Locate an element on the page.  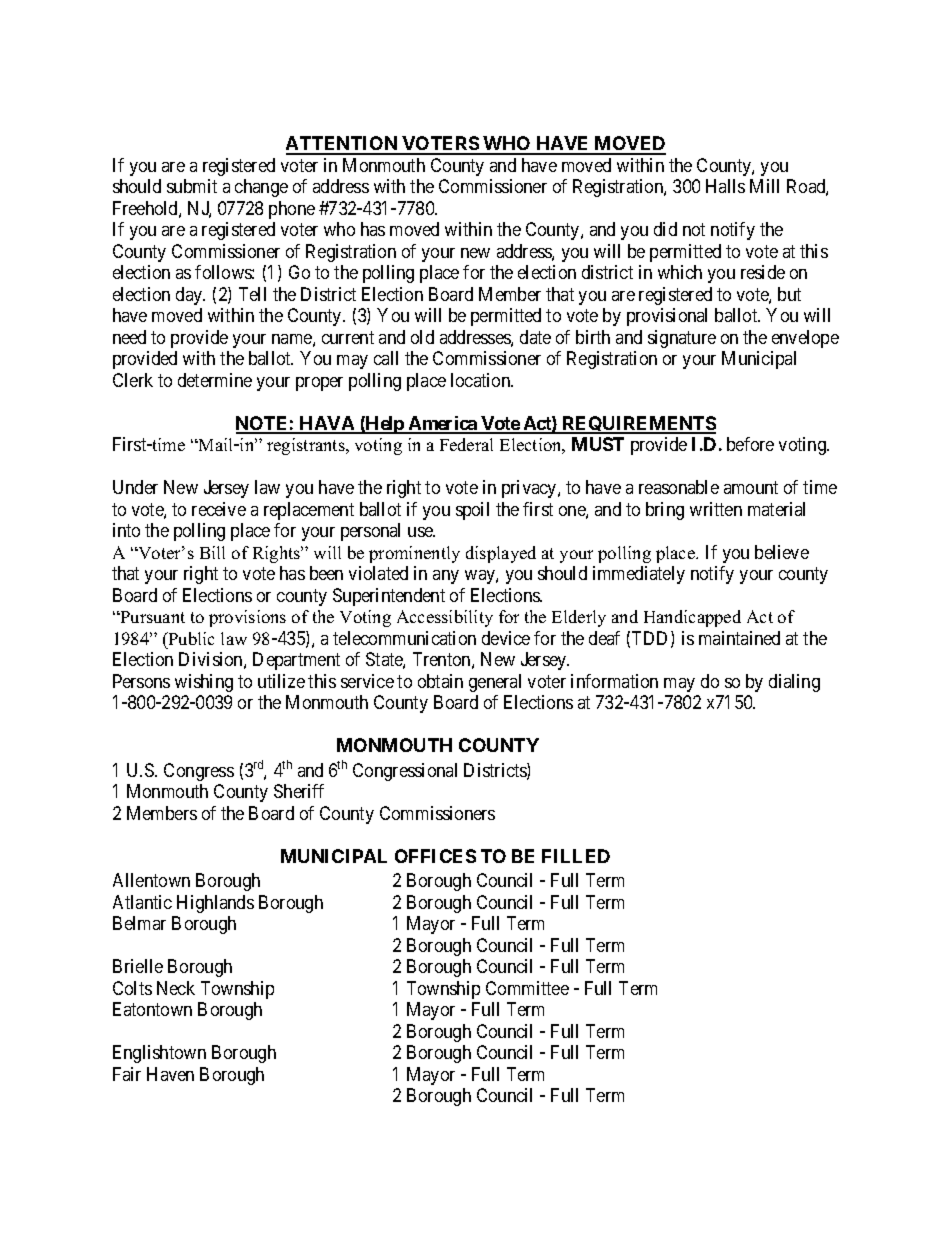
provisions is located at coordinates (247, 618).
